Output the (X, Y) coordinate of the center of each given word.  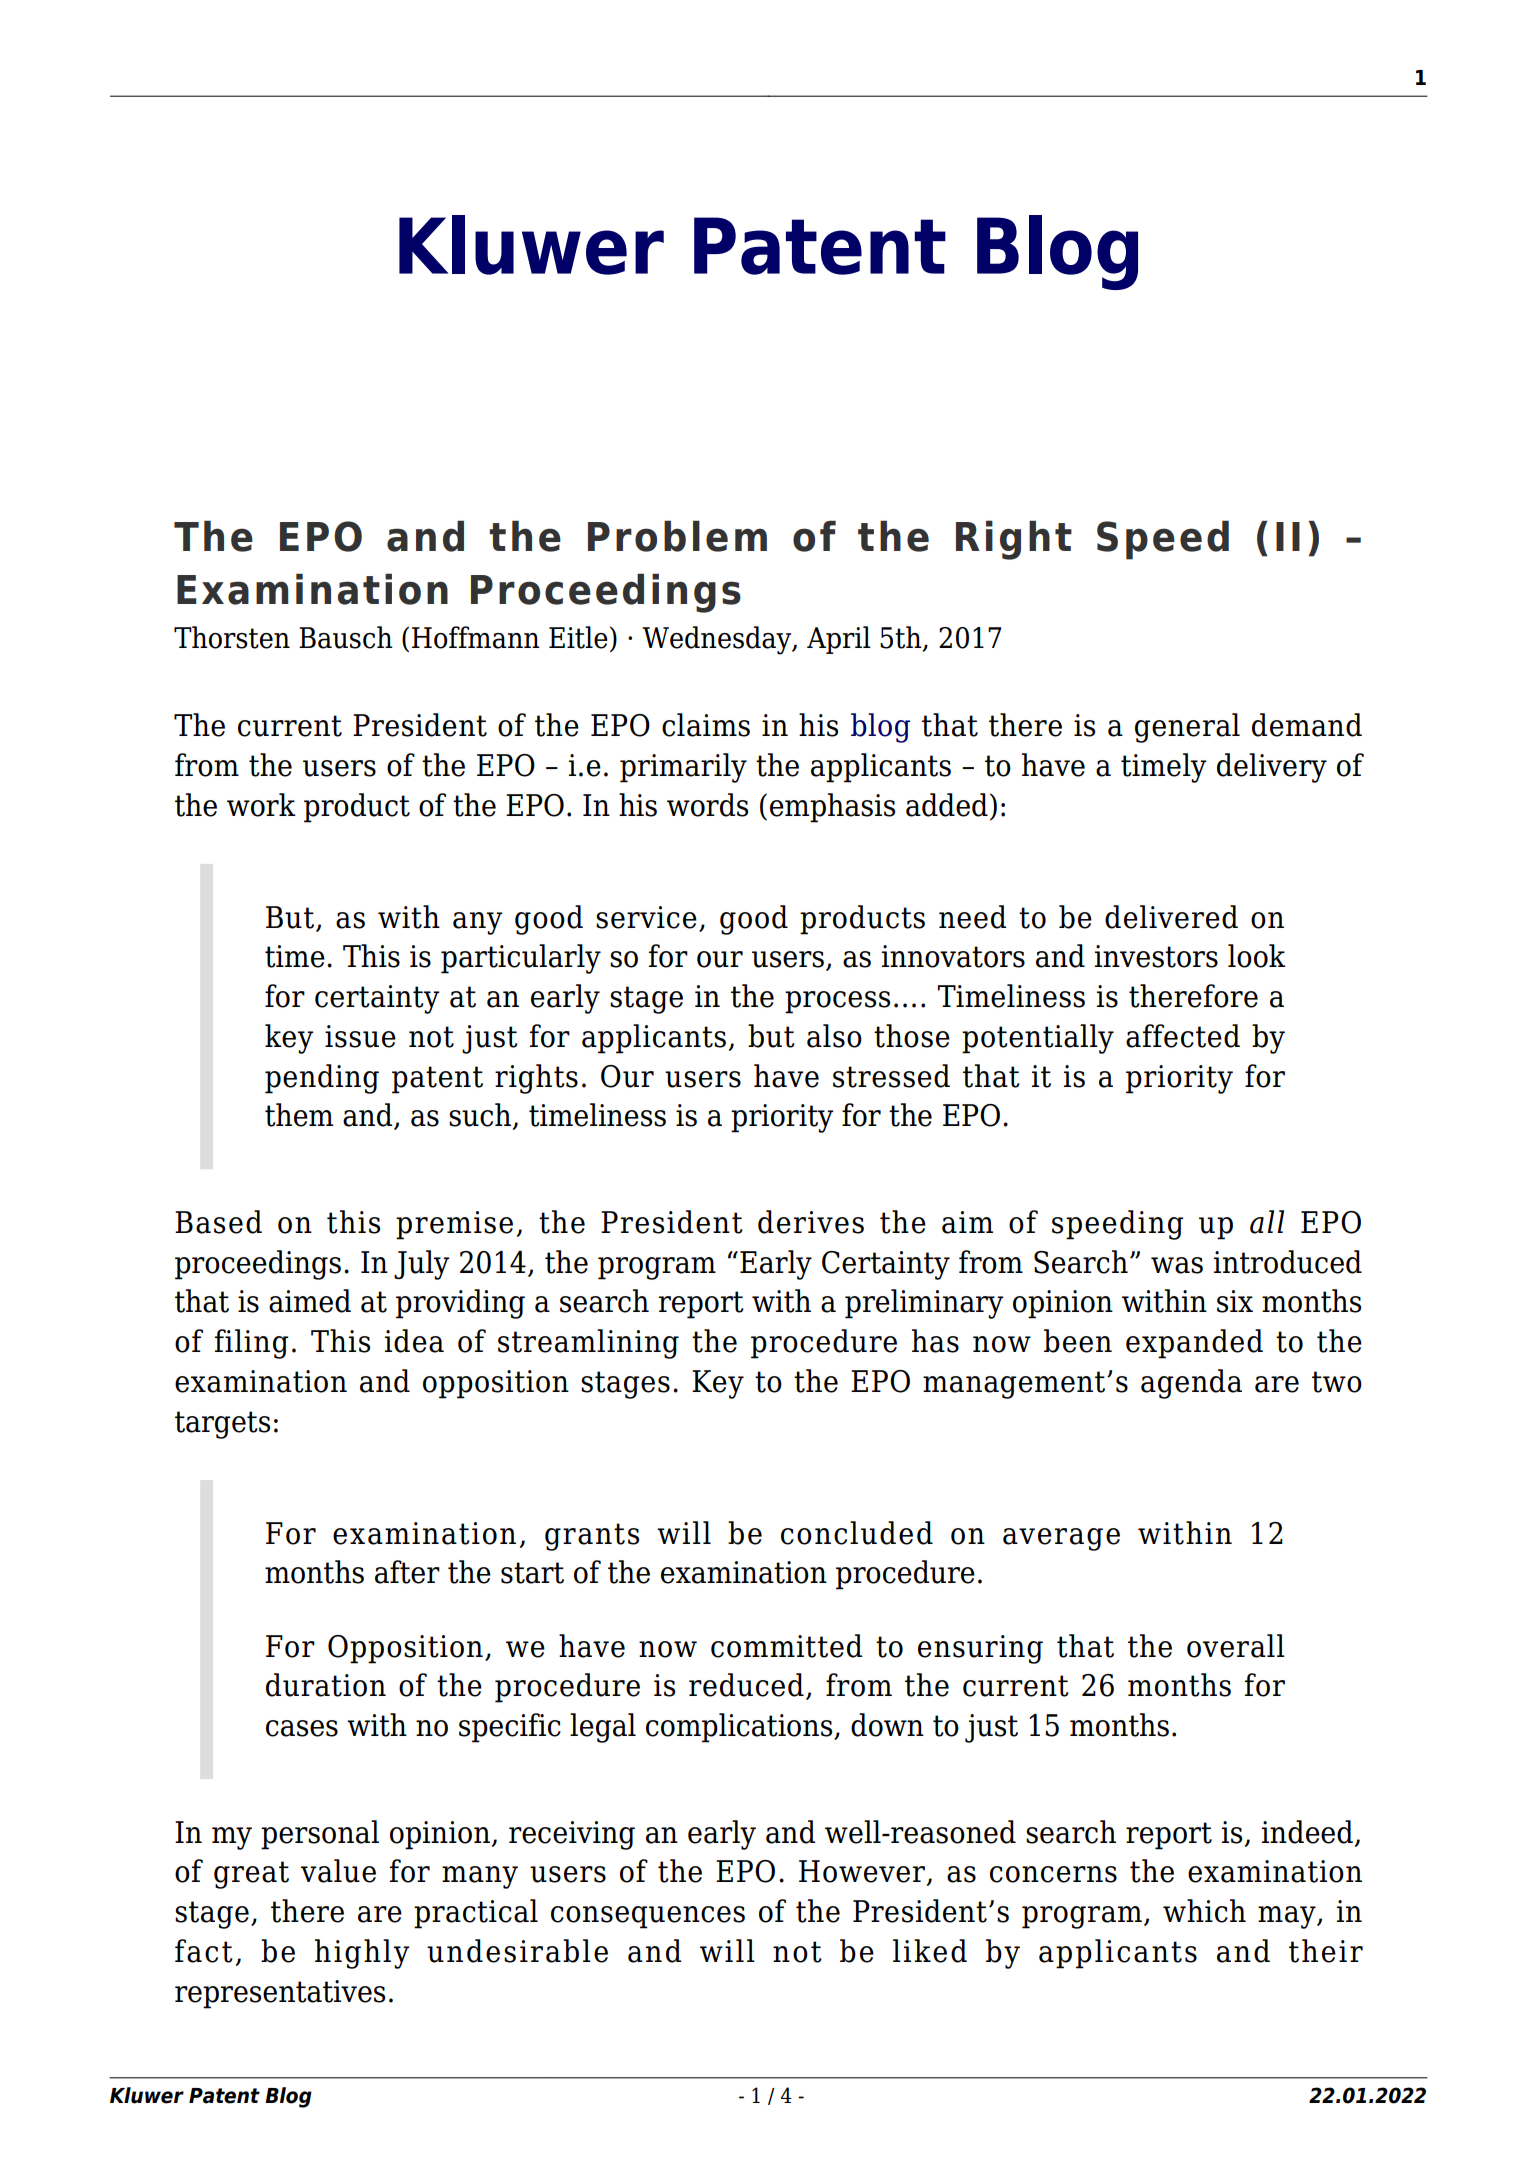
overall (1236, 1646)
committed (786, 1646)
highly (362, 1954)
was (1177, 1265)
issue (360, 1036)
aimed (310, 1301)
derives (811, 1222)
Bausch (346, 637)
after (407, 1572)
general (1187, 728)
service (646, 917)
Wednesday (718, 640)
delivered (1171, 917)
